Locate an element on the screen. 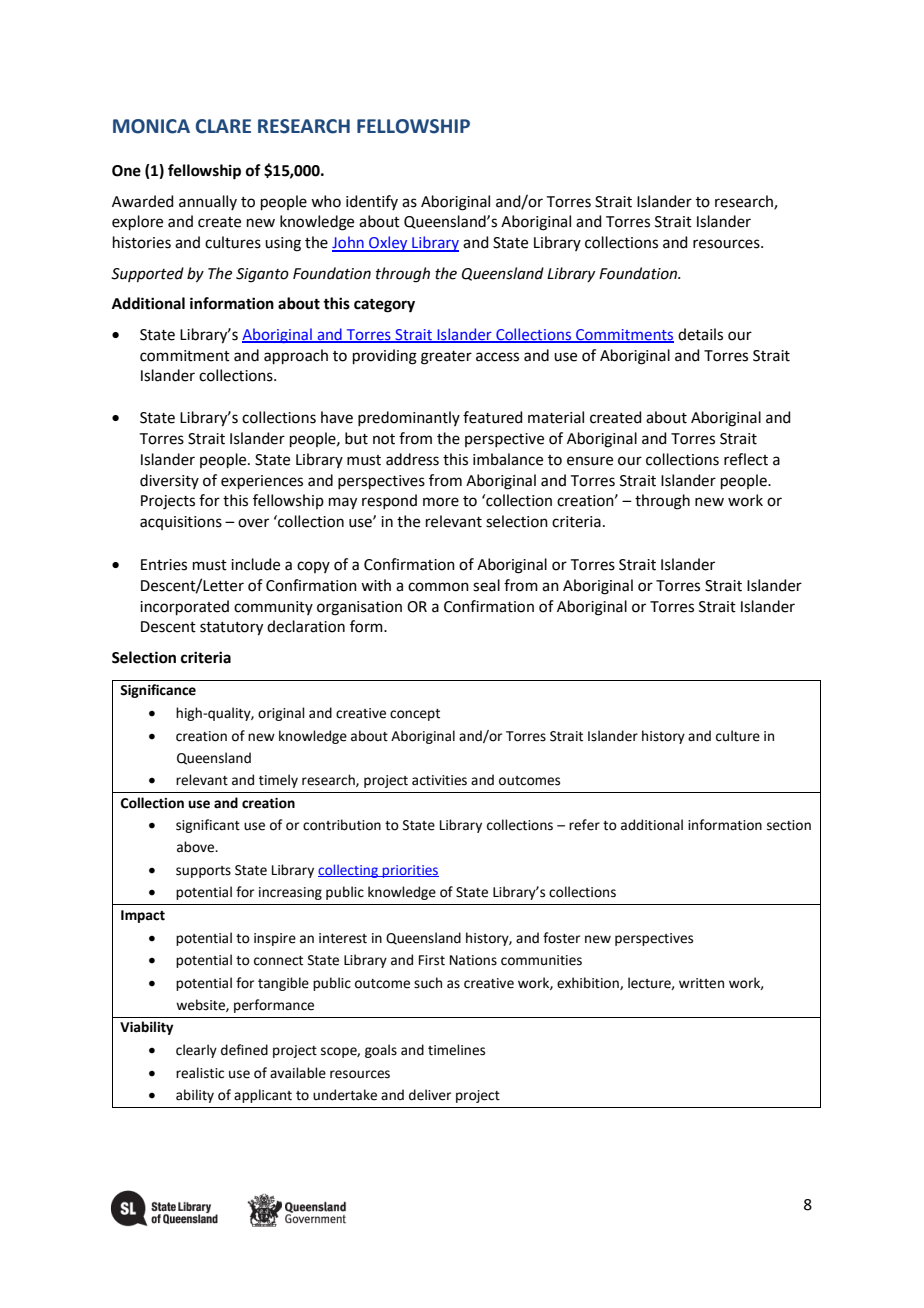 The width and height of the screenshot is (924, 1308). address is located at coordinates (412, 459).
